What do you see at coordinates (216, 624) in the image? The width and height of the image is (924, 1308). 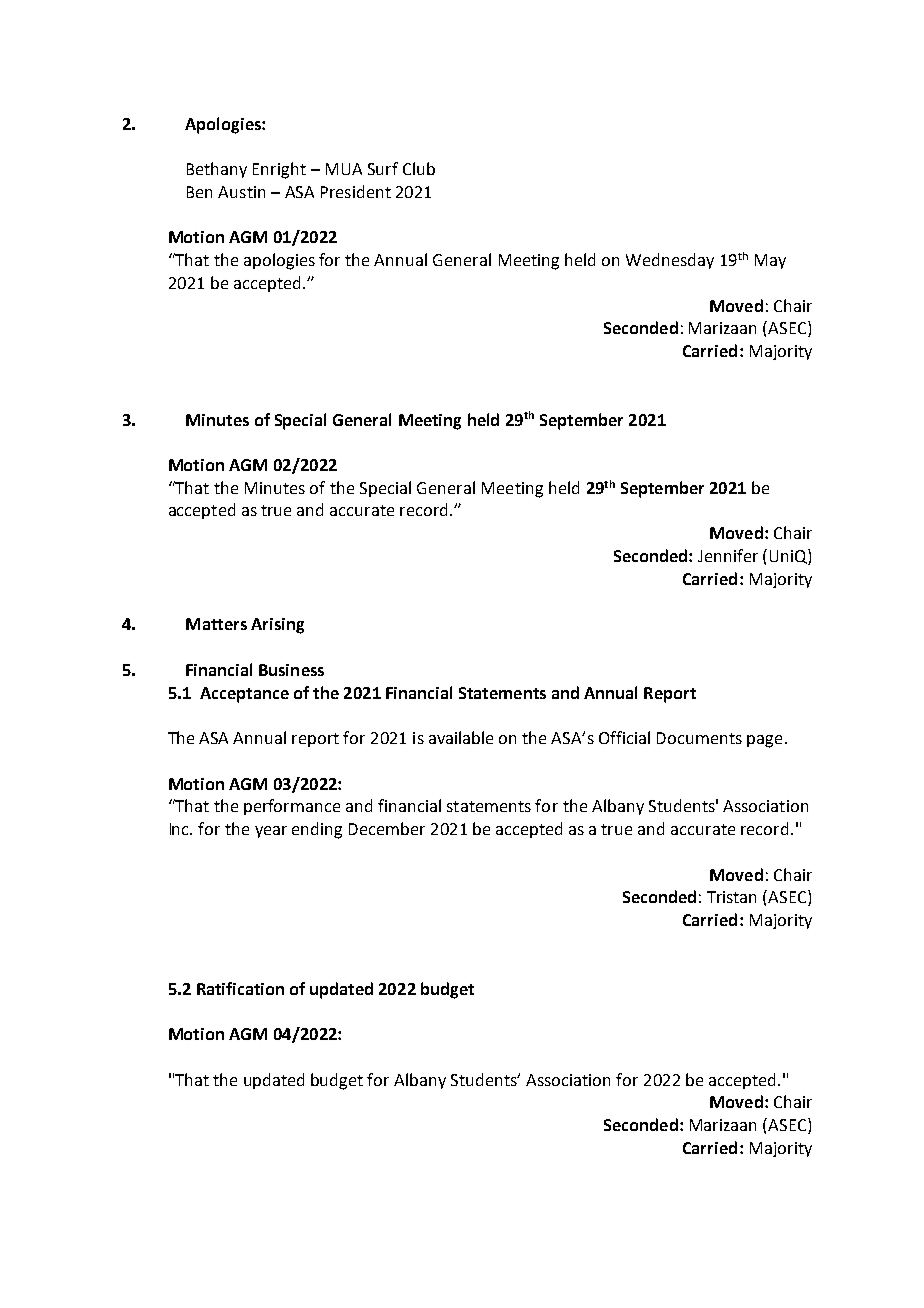 I see `Matters` at bounding box center [216, 624].
